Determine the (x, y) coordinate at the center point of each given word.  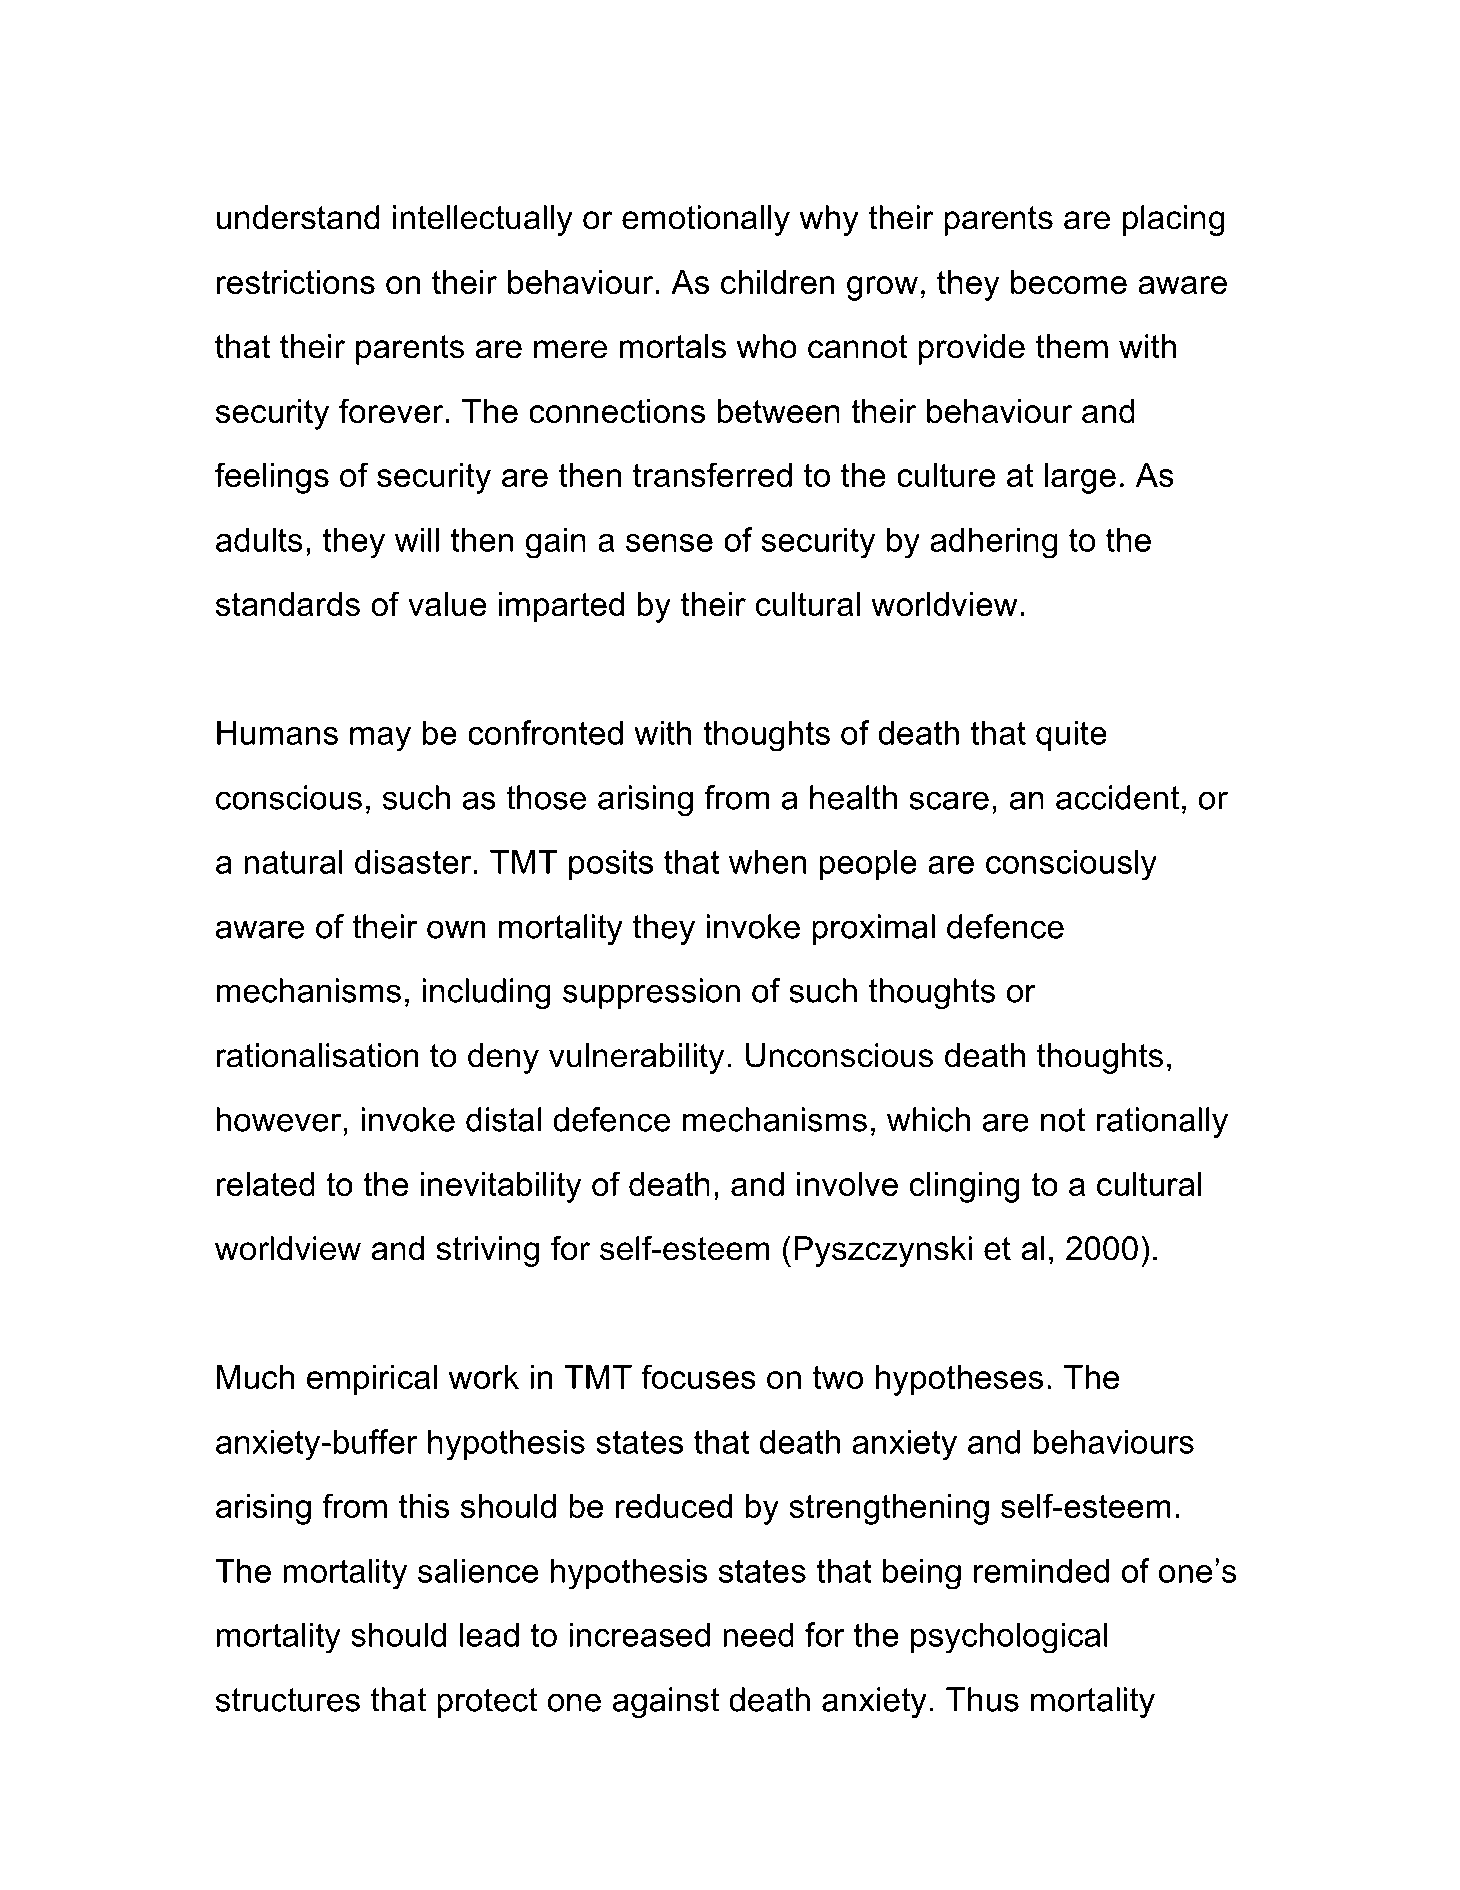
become (1069, 282)
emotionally (706, 220)
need (758, 1634)
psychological (1009, 1638)
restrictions (296, 282)
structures (288, 1700)
